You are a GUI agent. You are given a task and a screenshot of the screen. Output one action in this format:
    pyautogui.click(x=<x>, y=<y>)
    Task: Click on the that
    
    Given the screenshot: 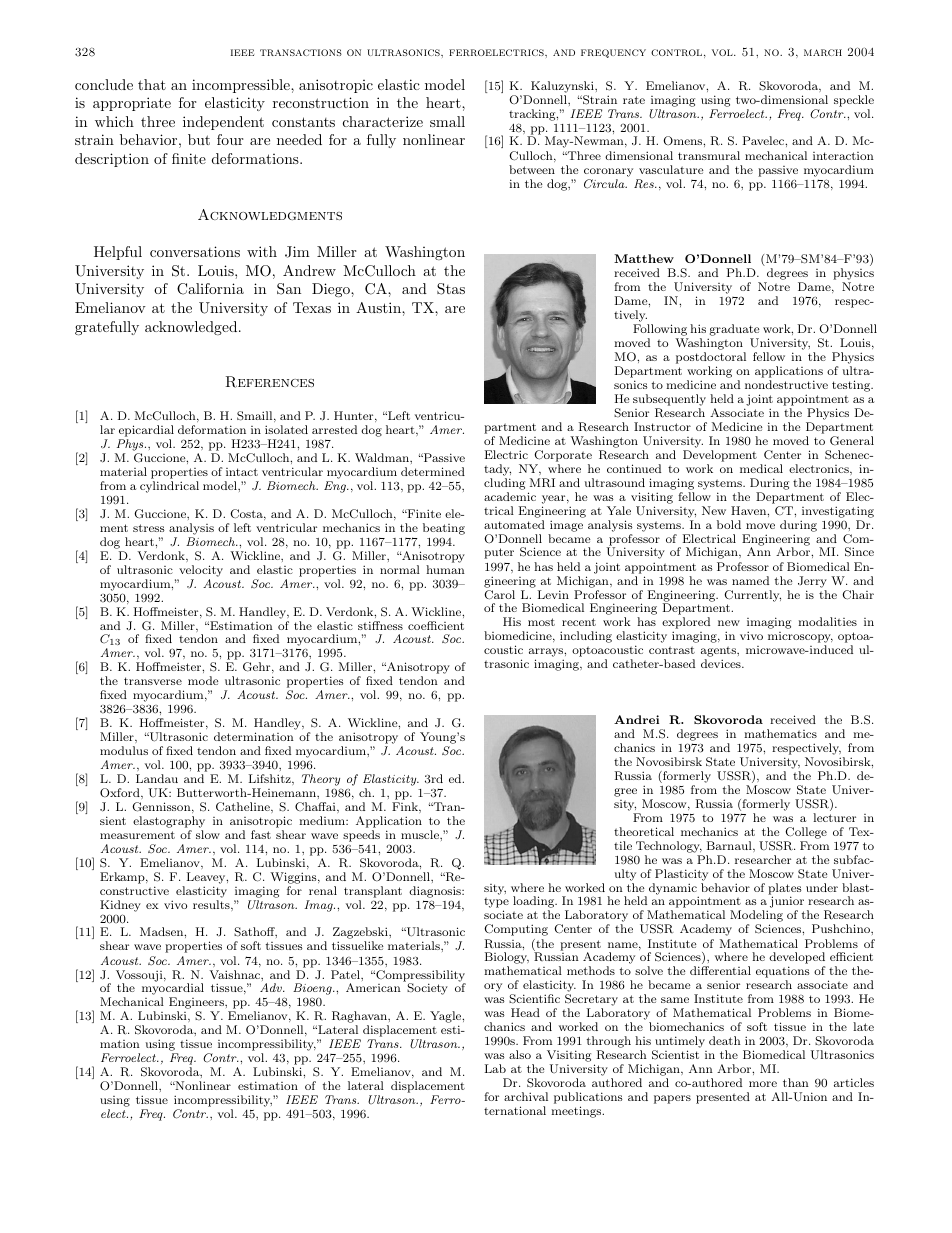 What is the action you would take?
    pyautogui.click(x=152, y=84)
